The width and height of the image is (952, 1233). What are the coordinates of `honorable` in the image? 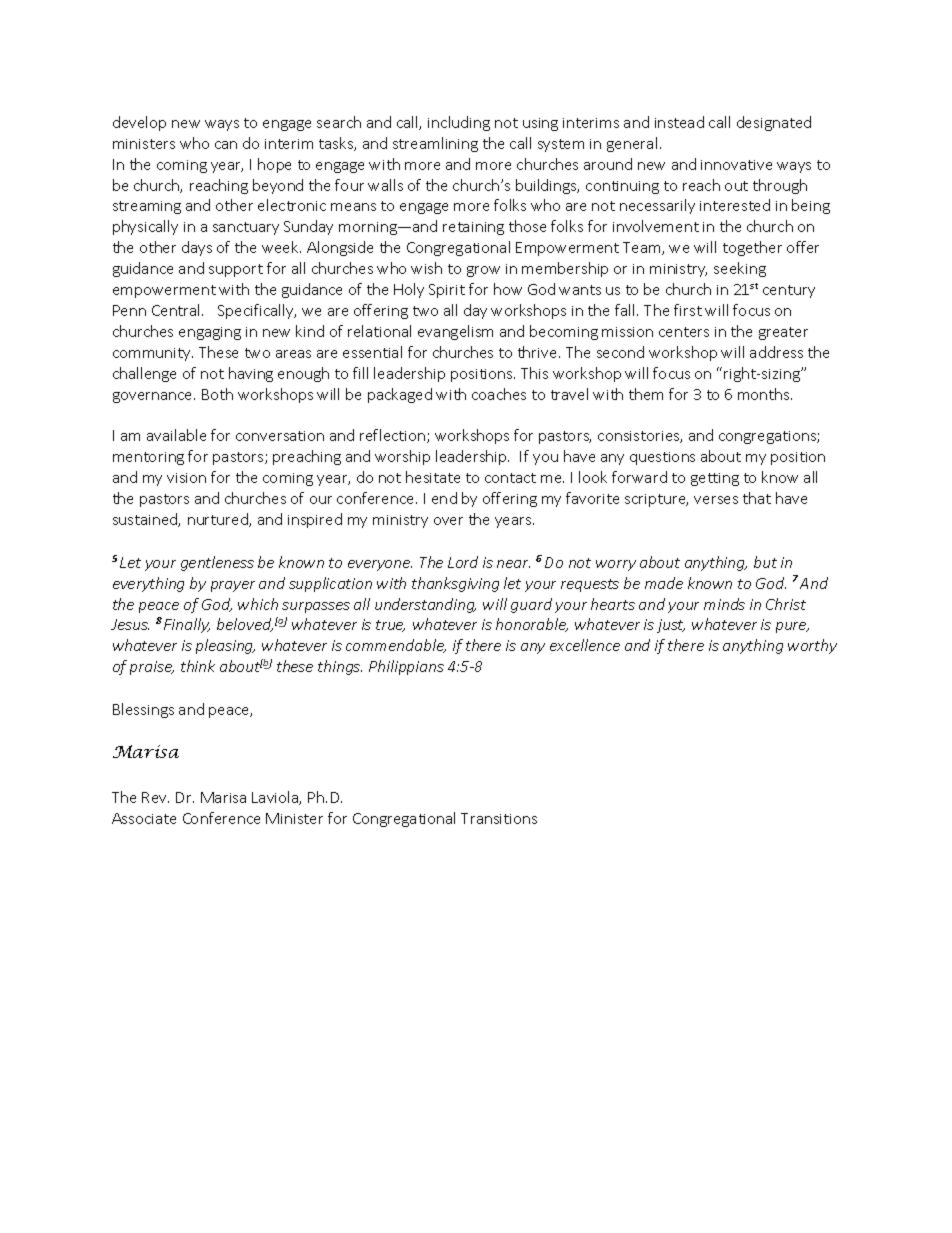 It's located at (532, 625).
